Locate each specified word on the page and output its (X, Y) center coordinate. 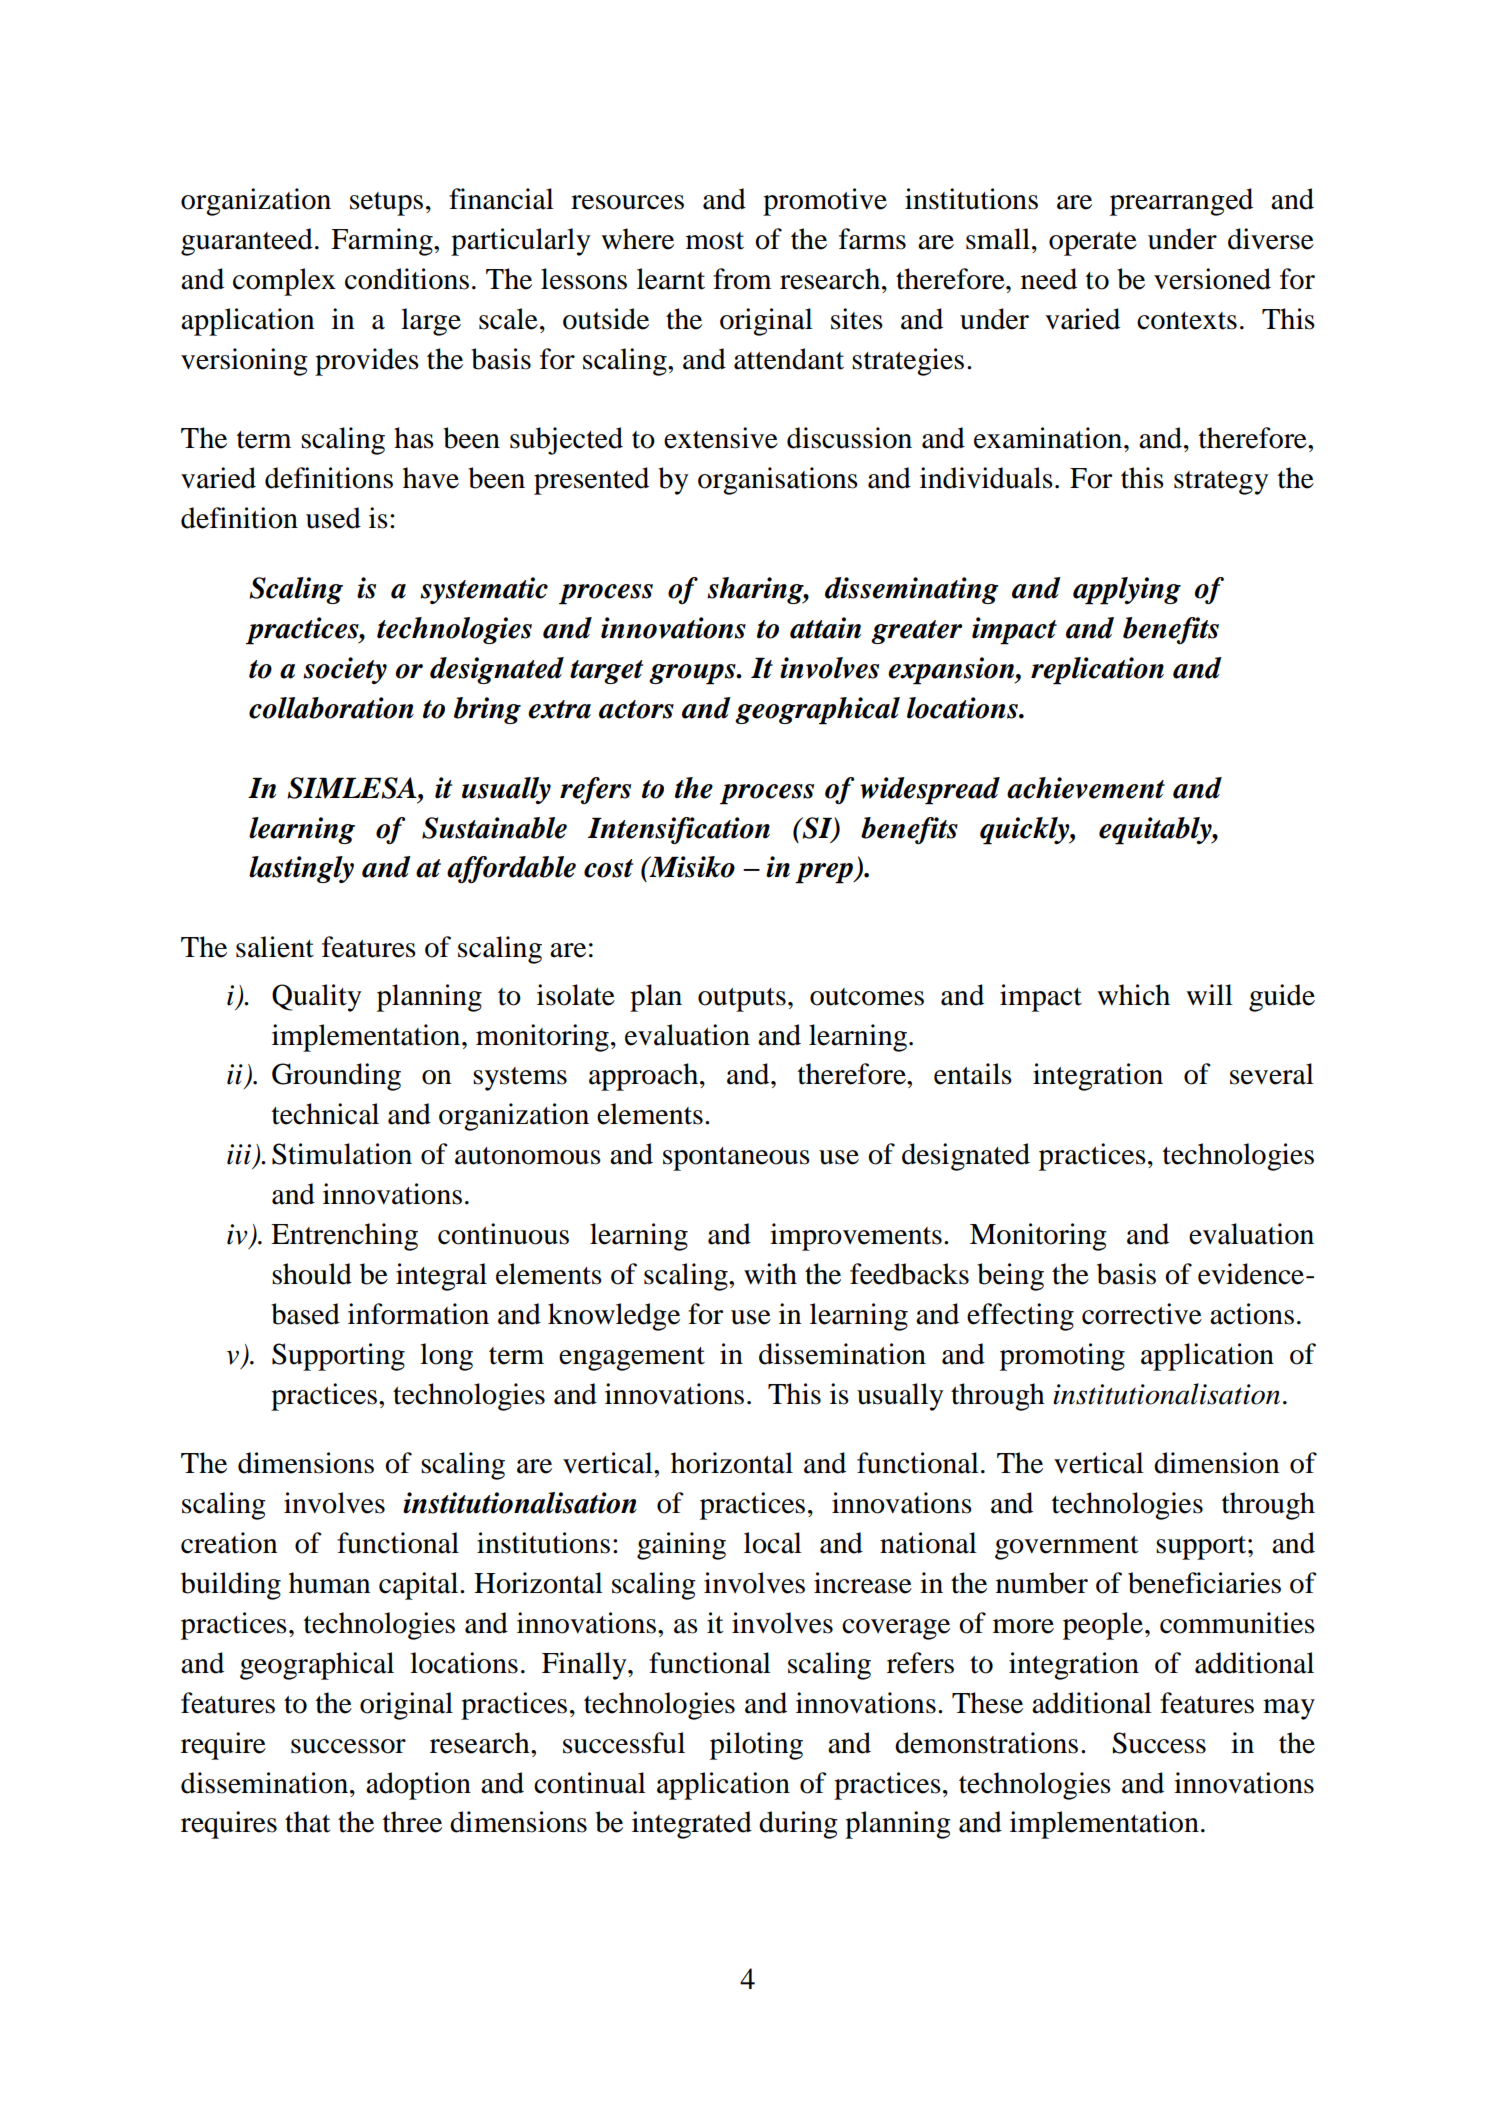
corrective (1142, 1314)
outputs (742, 1000)
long (446, 1357)
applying (1127, 591)
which (1133, 995)
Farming (383, 242)
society (345, 670)
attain (825, 628)
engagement (632, 1359)
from (742, 279)
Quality (317, 998)
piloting (756, 1746)
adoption (418, 1786)
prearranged (1181, 202)
